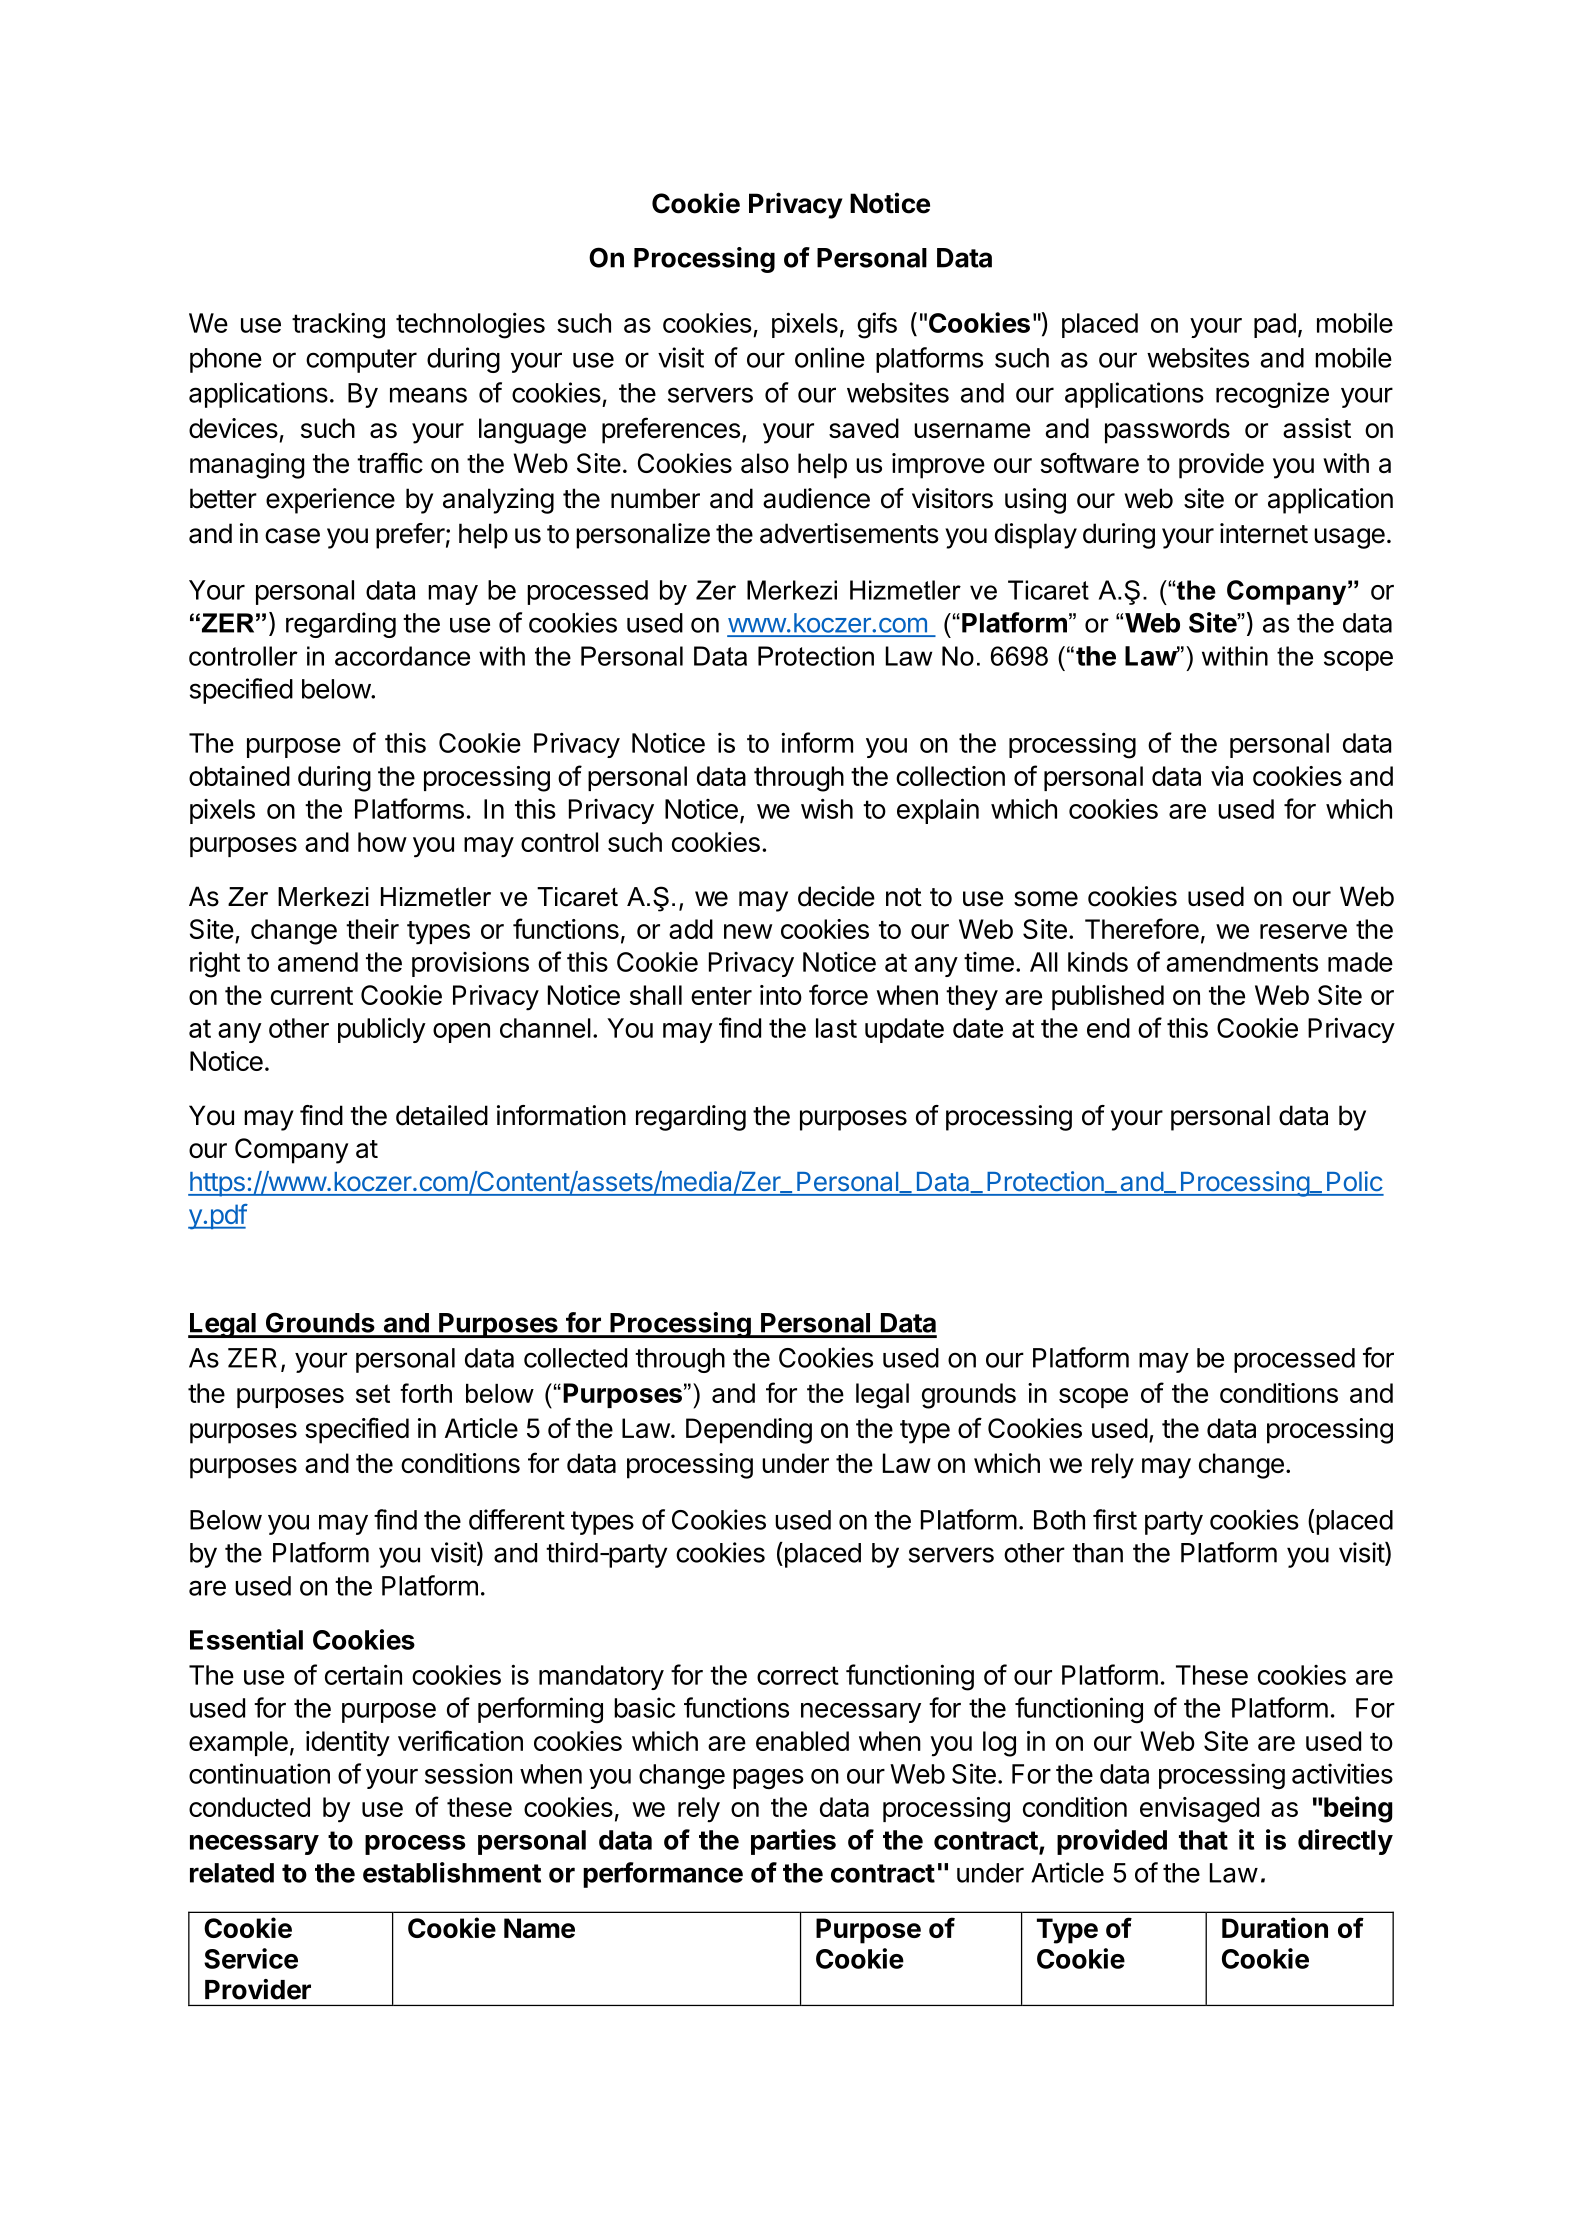 This screenshot has width=1582, height=2237. Describe the element at coordinates (798, 1675) in the screenshot. I see `correct` at that location.
